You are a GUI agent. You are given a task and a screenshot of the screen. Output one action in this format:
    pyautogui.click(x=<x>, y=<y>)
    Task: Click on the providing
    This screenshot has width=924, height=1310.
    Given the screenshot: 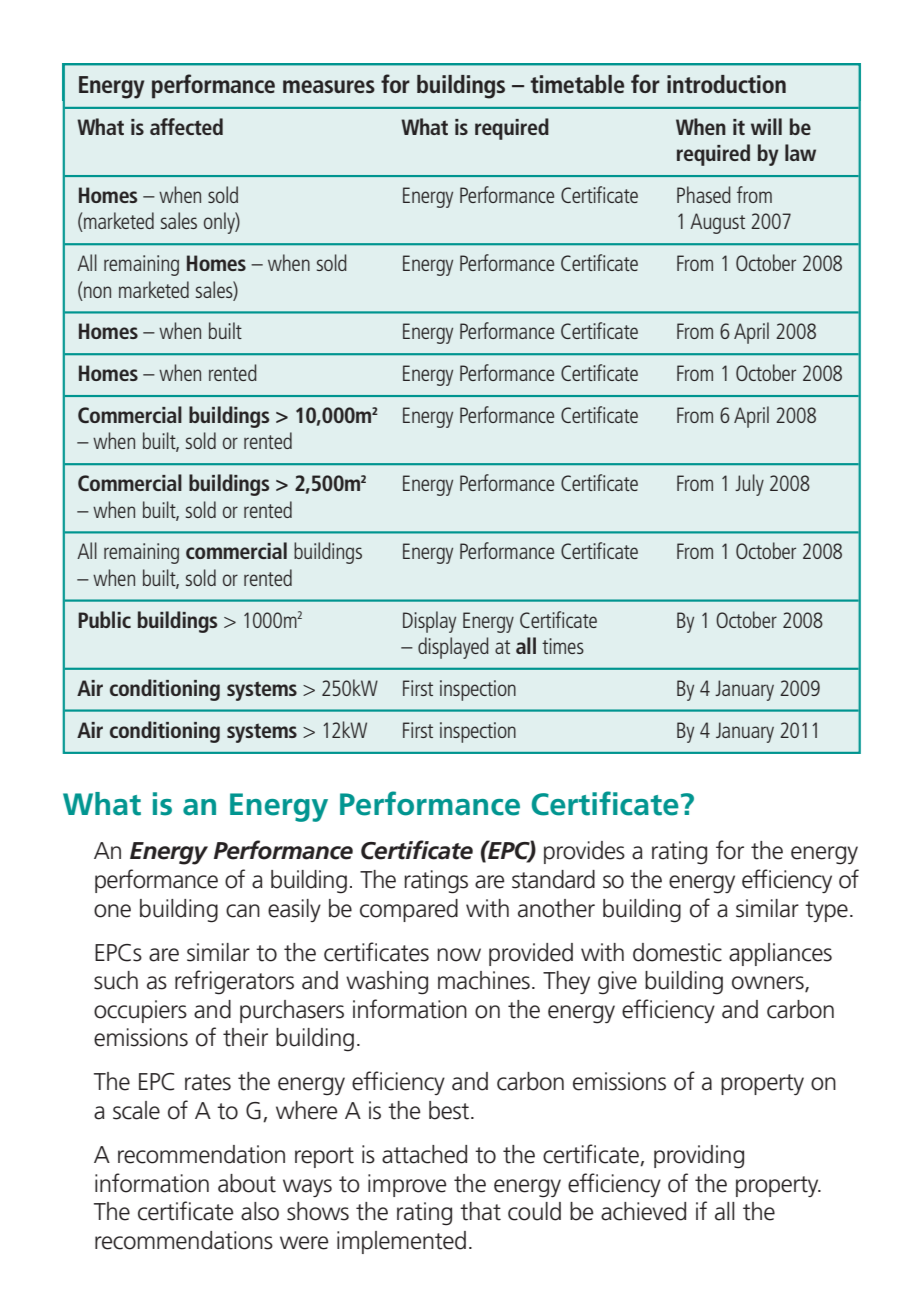 What is the action you would take?
    pyautogui.click(x=699, y=1157)
